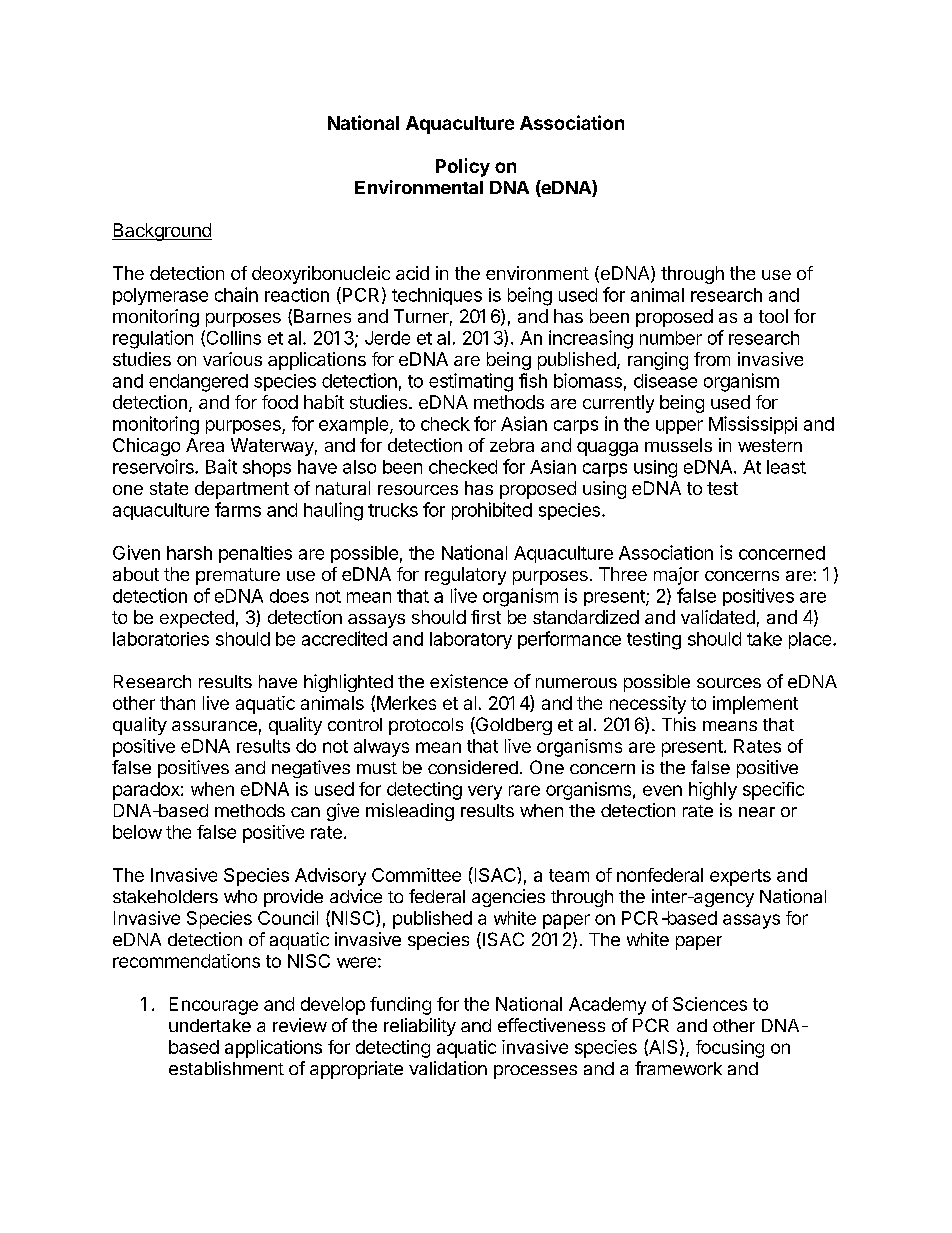 The height and width of the document is (1233, 952). I want to click on establishment, so click(226, 1068).
